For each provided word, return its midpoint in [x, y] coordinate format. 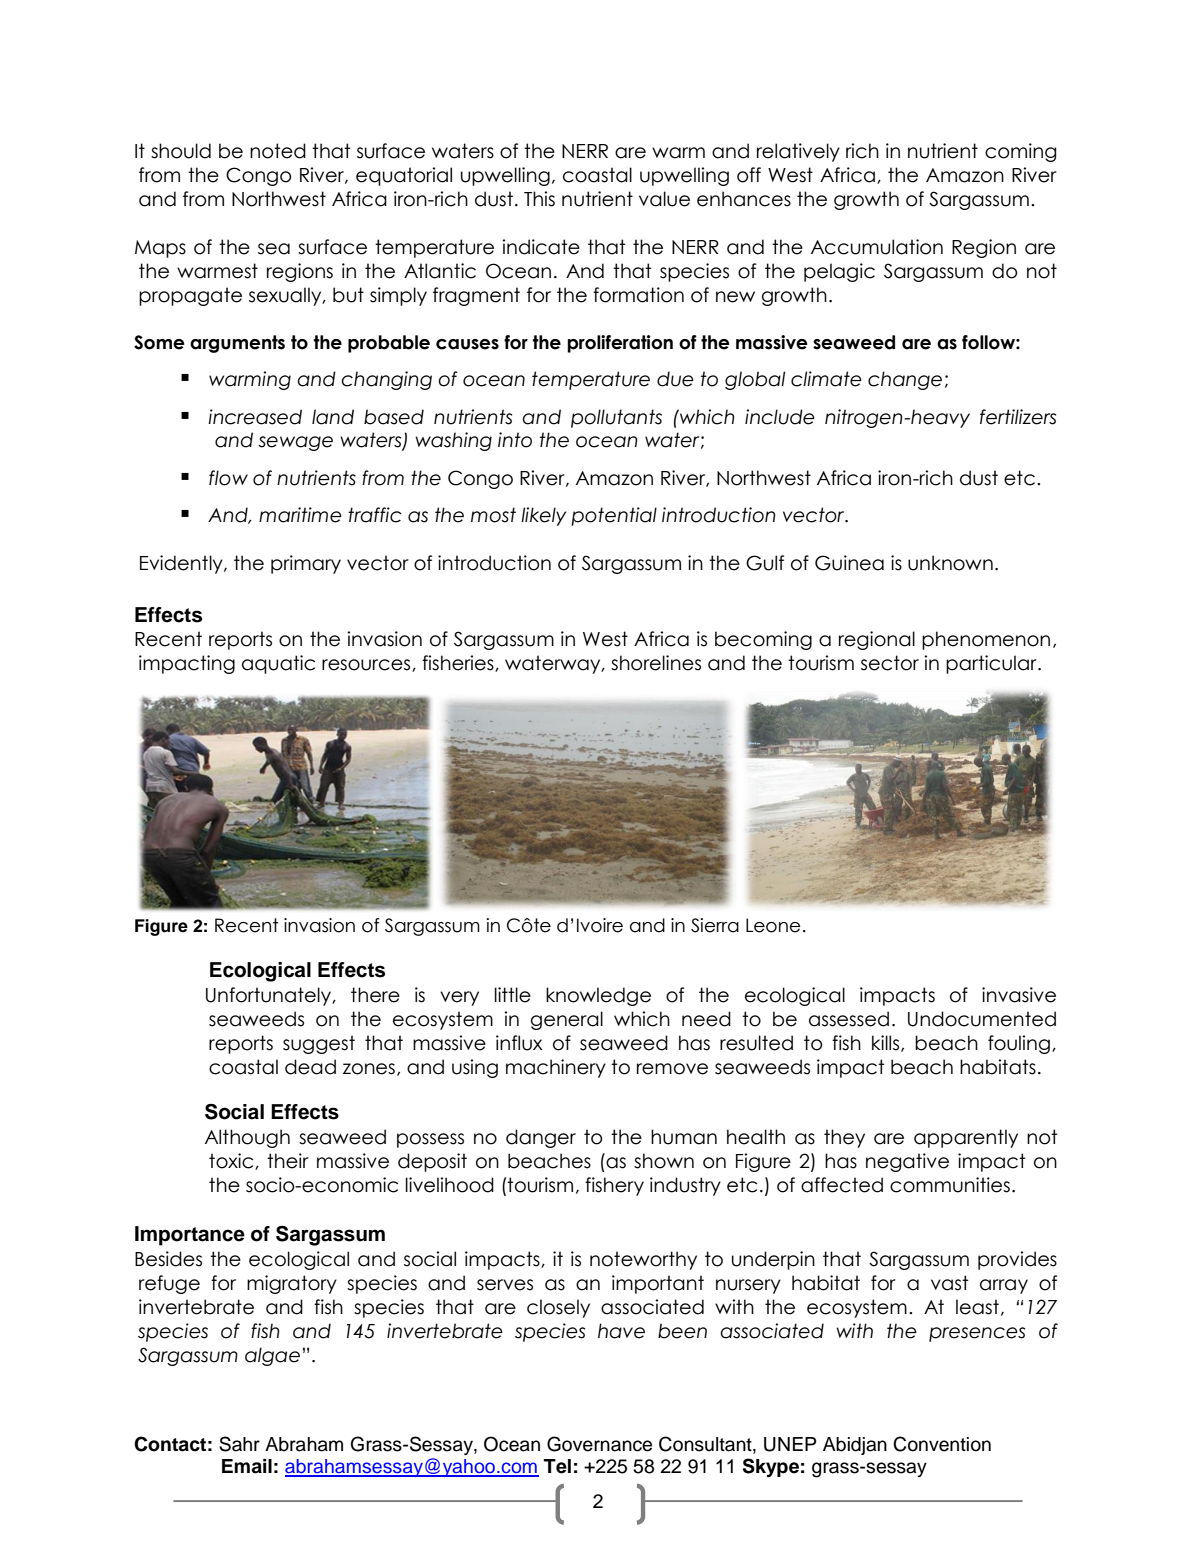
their [288, 1161]
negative [907, 1162]
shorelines [656, 663]
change [905, 380]
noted [278, 151]
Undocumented [982, 1019]
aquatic [278, 664]
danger [541, 1138]
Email [247, 1466]
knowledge [598, 996]
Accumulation [877, 247]
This [539, 199]
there [375, 995]
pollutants [616, 418]
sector [890, 663]
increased [255, 417]
